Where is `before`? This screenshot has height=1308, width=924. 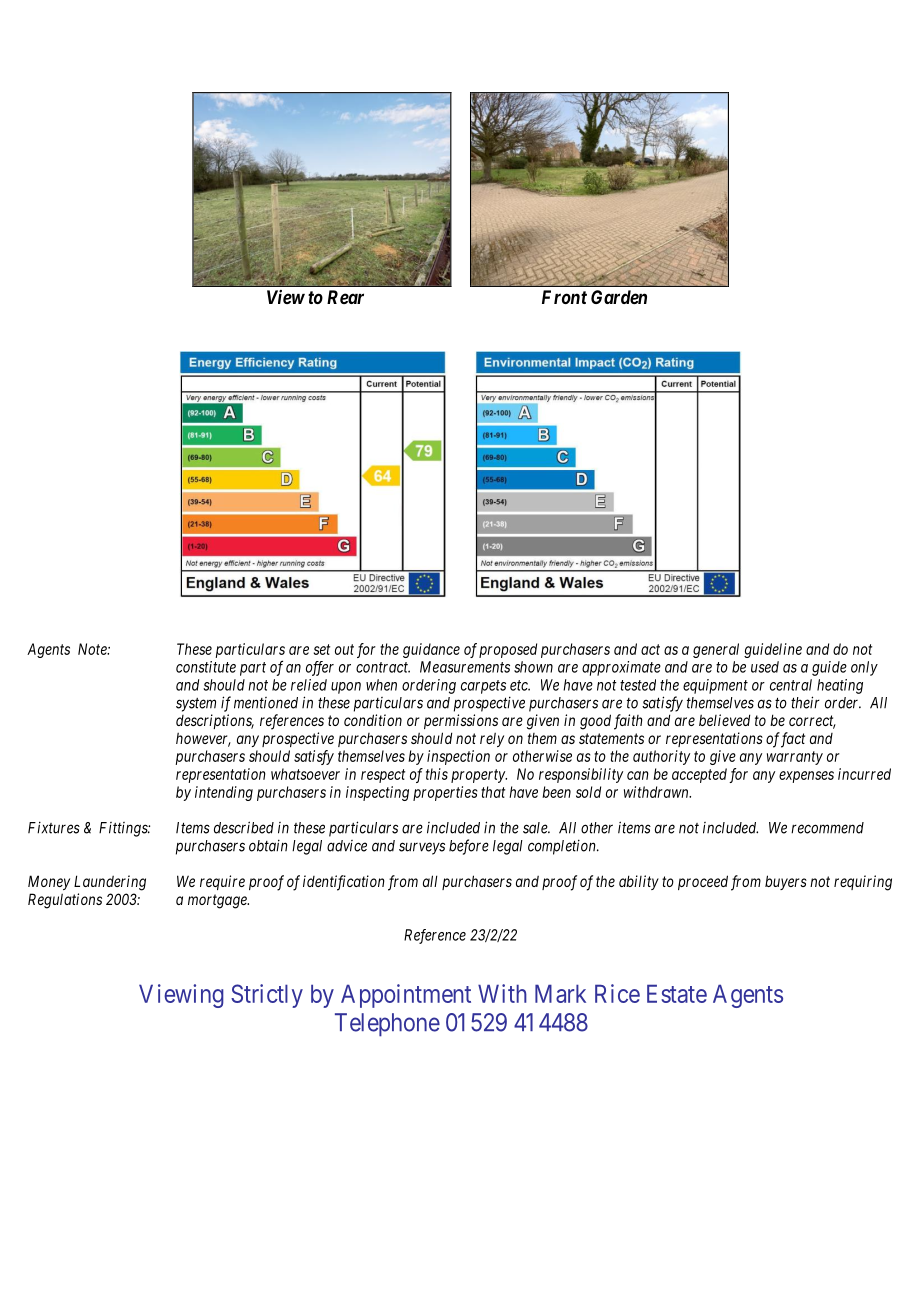 before is located at coordinates (469, 847).
